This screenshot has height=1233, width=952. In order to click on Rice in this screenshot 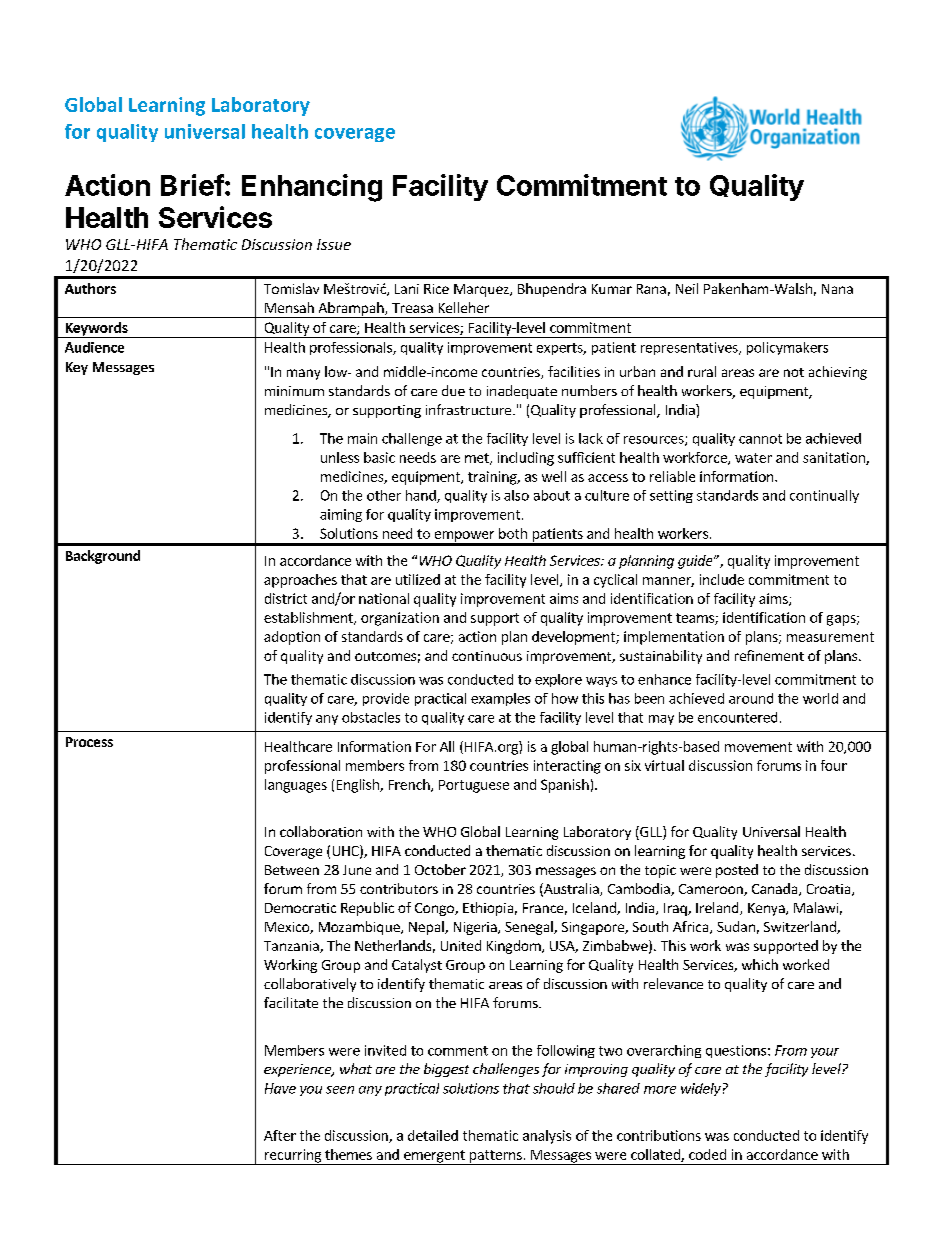, I will do `click(436, 289)`.
